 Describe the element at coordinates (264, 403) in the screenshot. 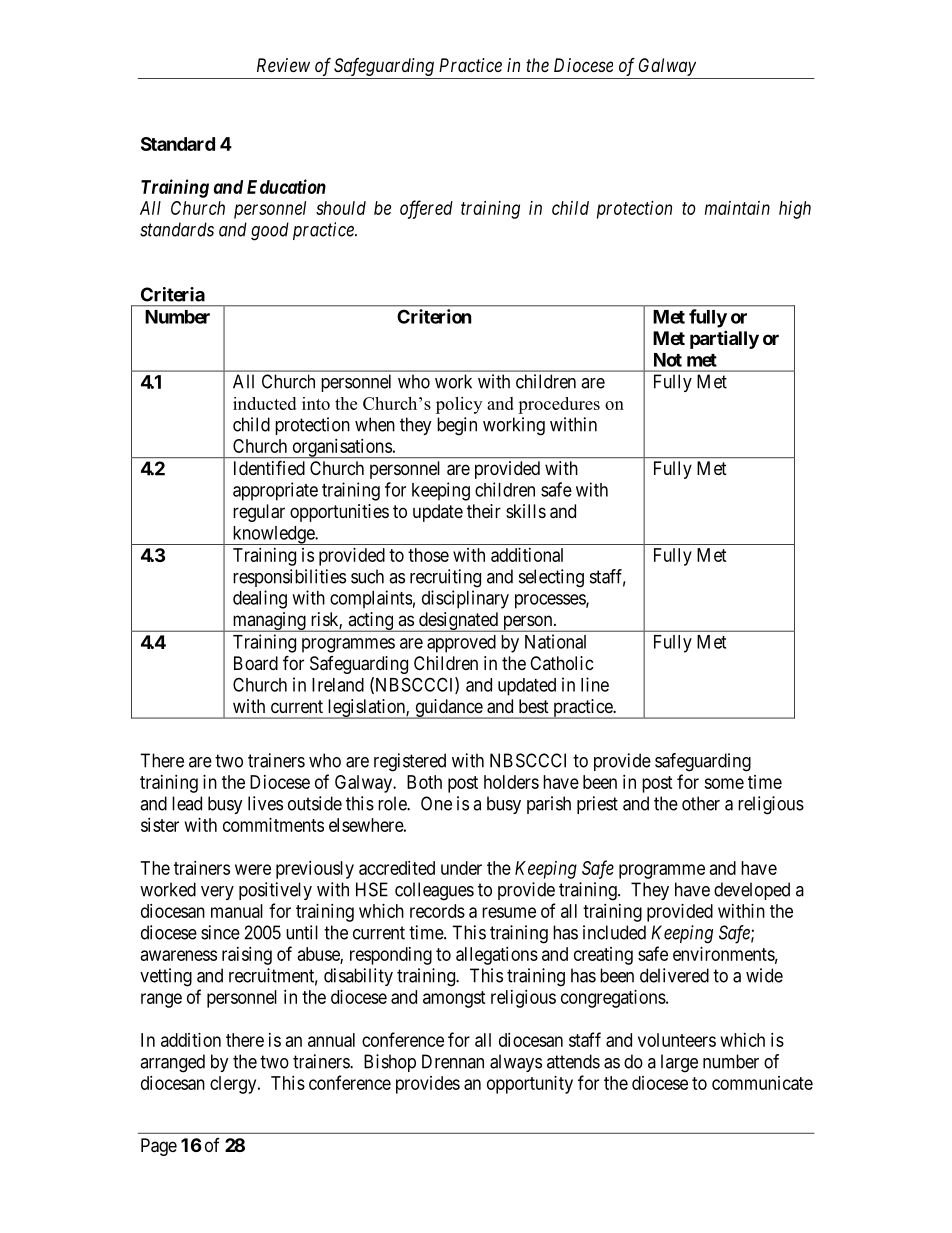

I see `inducted` at that location.
